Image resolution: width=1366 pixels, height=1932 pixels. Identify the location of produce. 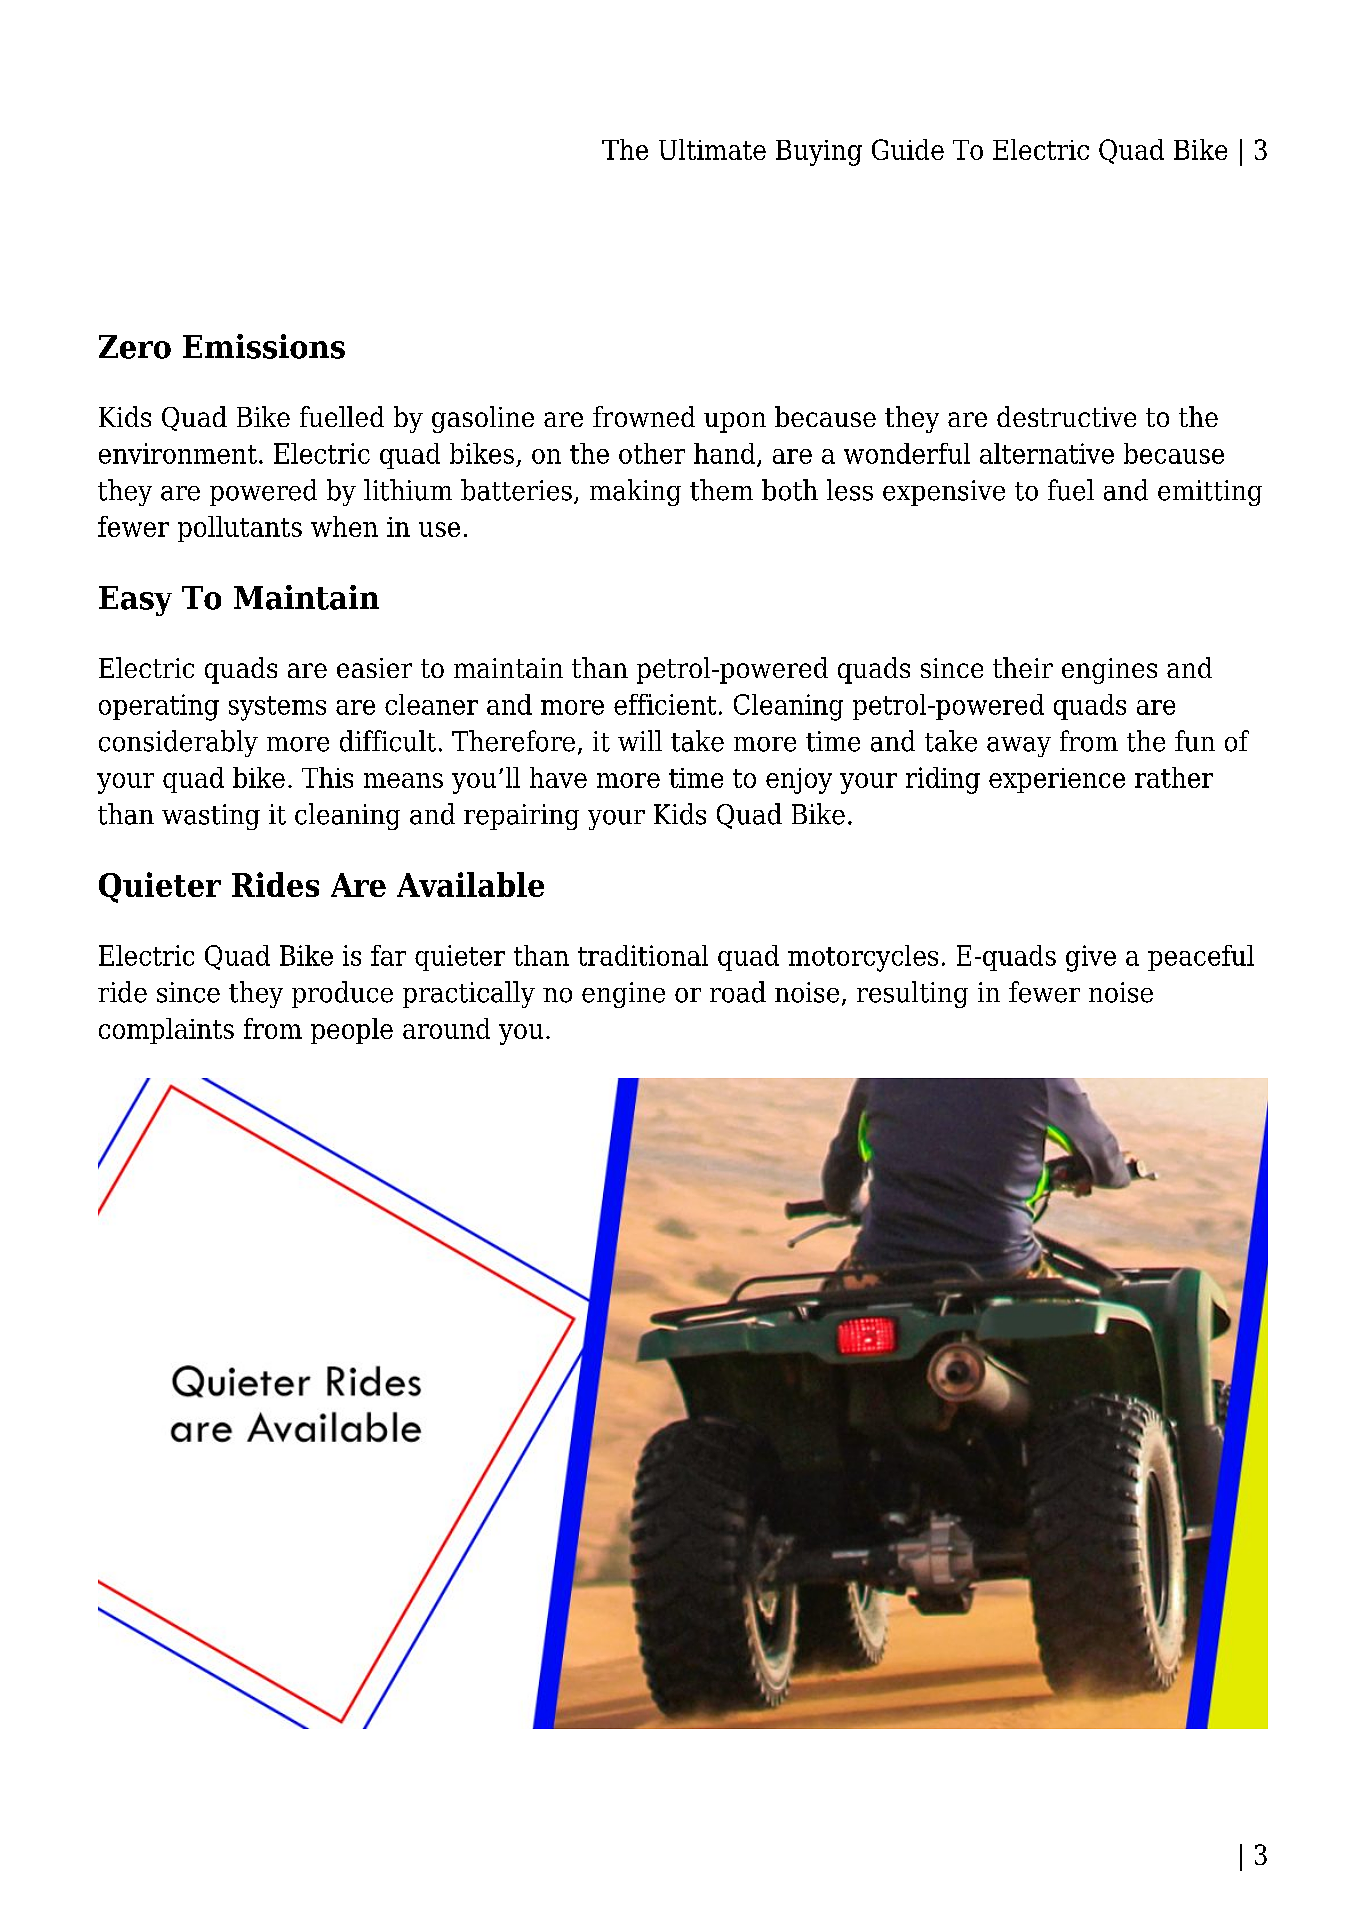
(342, 994).
